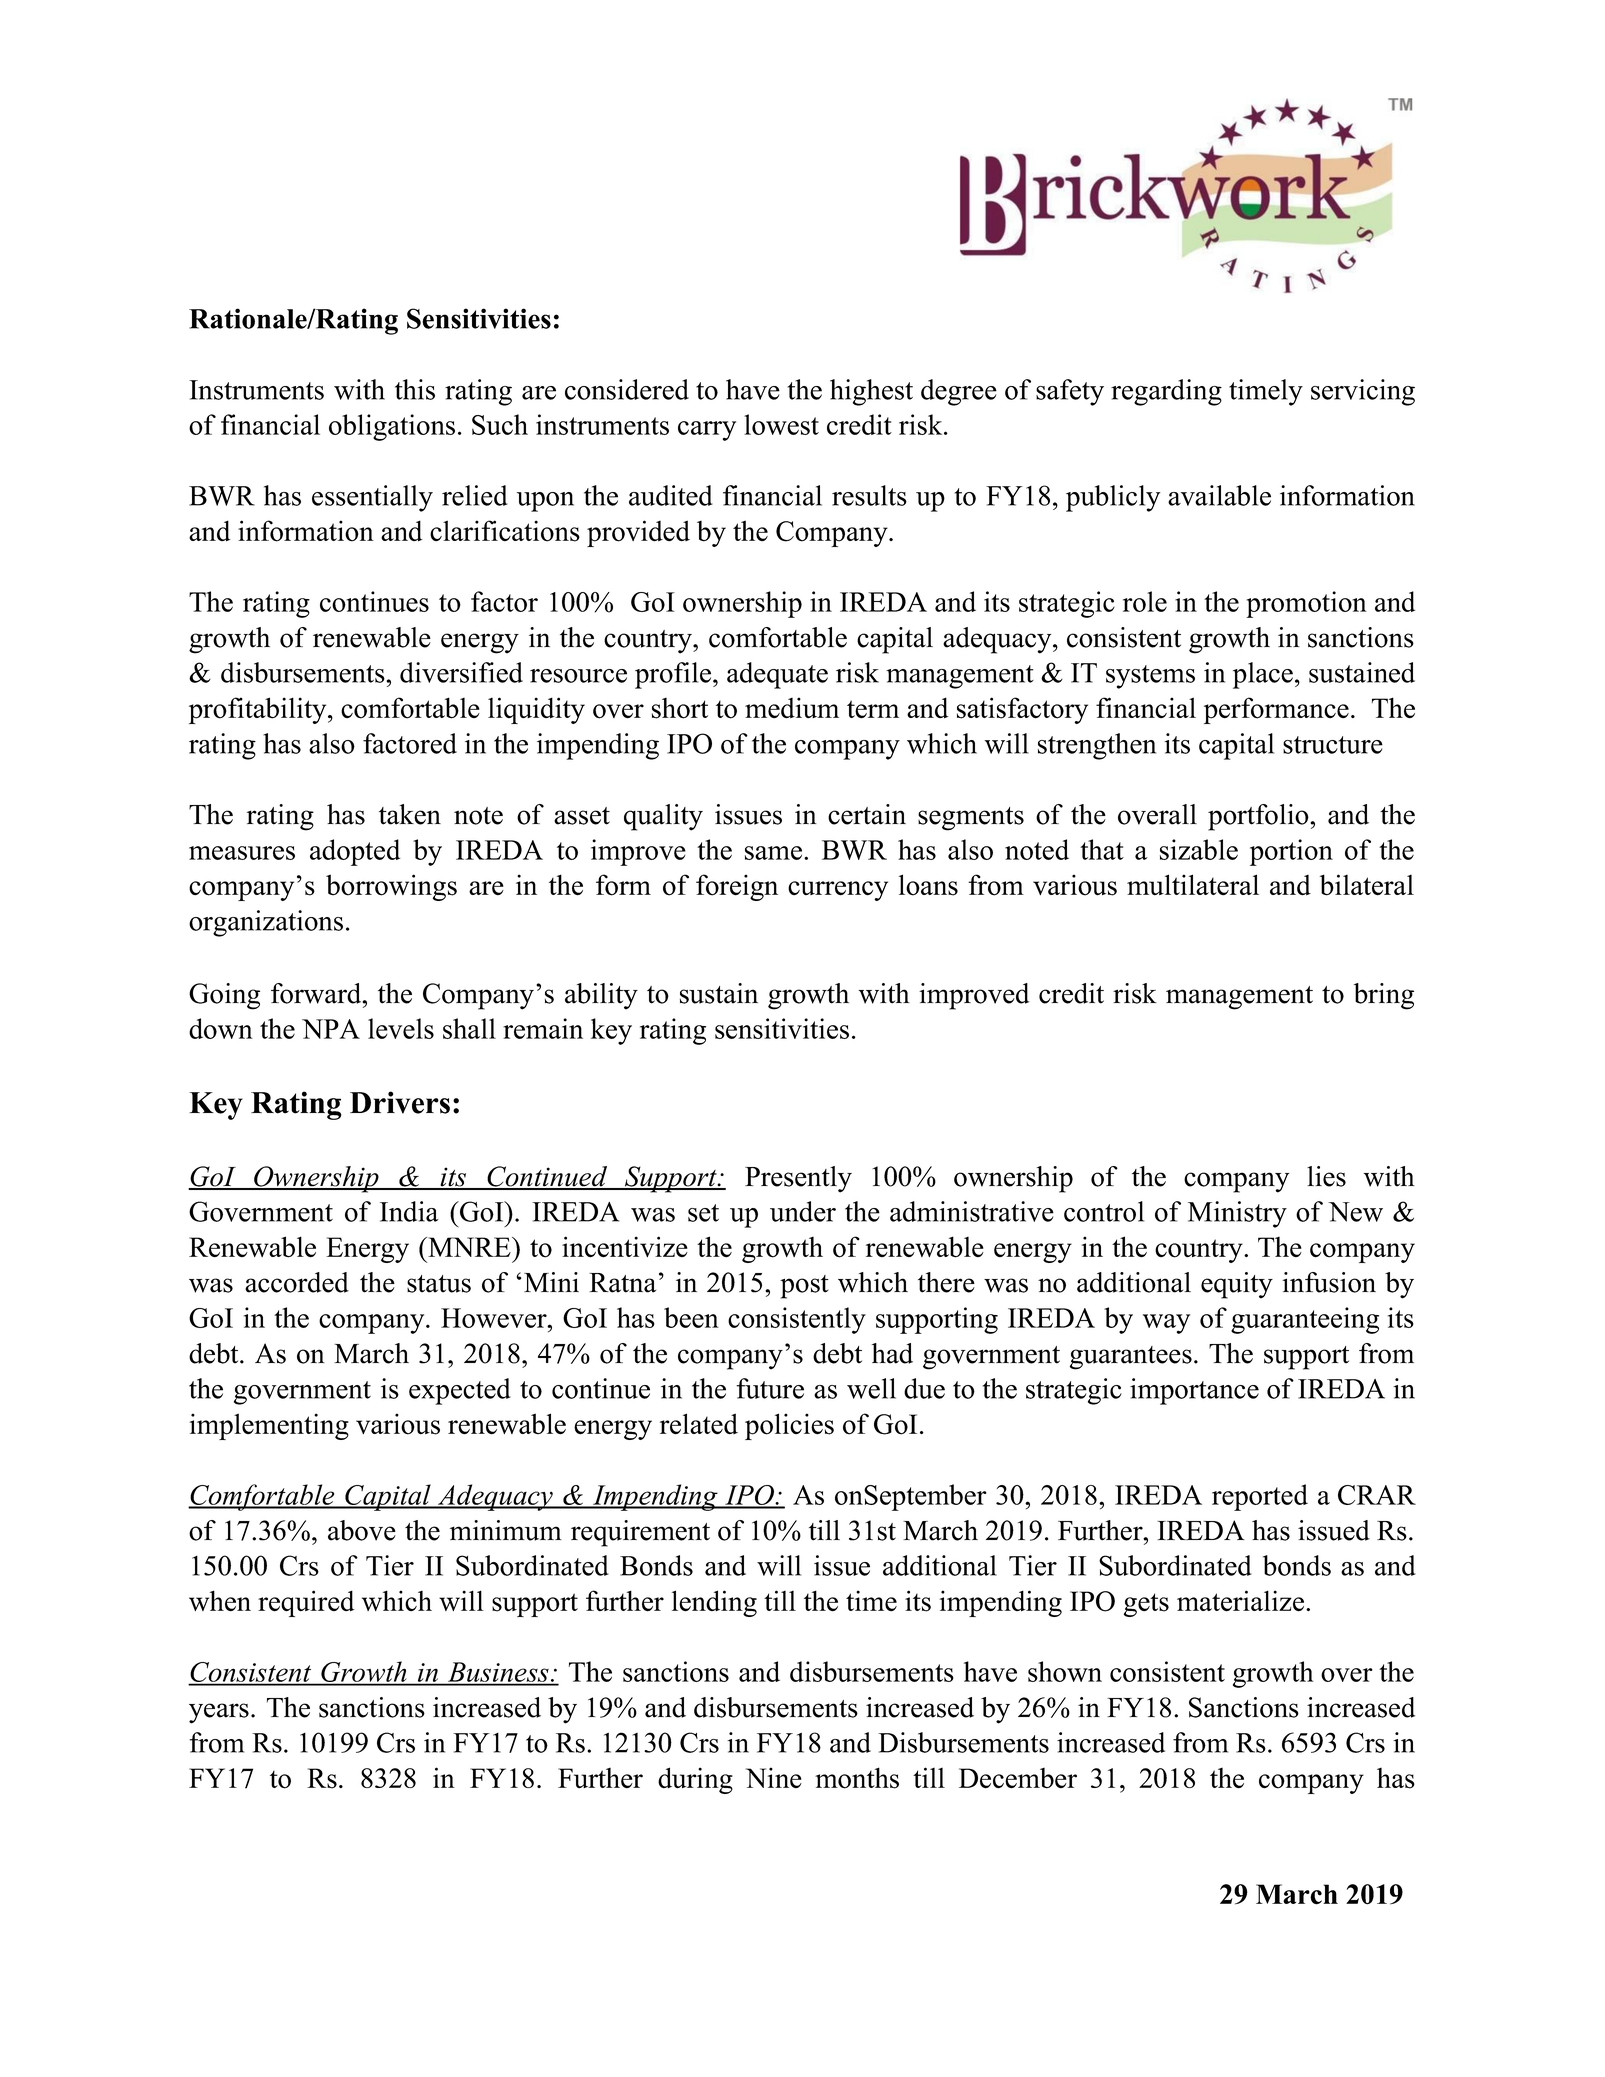 Image resolution: width=1605 pixels, height=2077 pixels. I want to click on obligations, so click(392, 427).
